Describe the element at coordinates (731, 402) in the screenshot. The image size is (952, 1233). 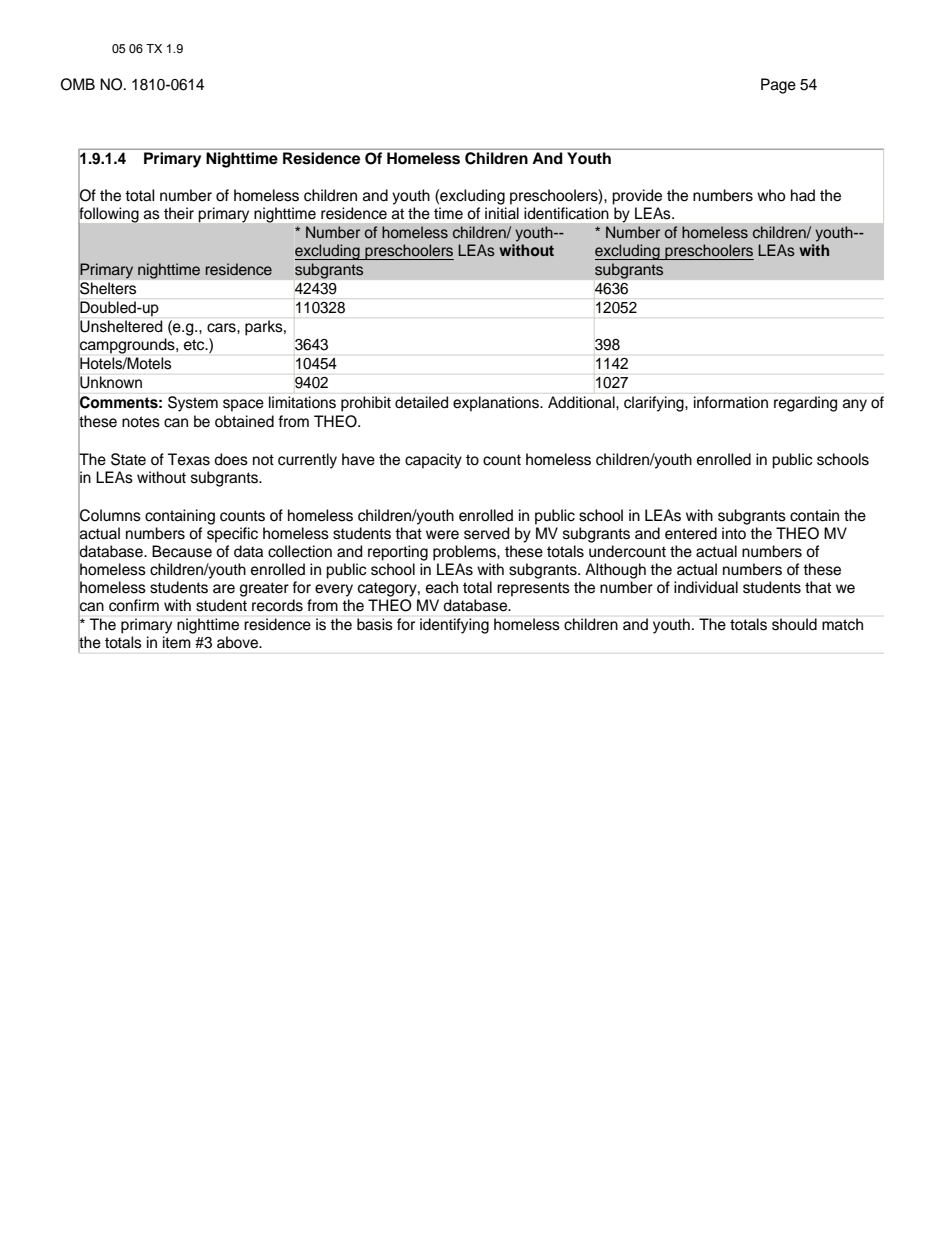
I see `information` at that location.
